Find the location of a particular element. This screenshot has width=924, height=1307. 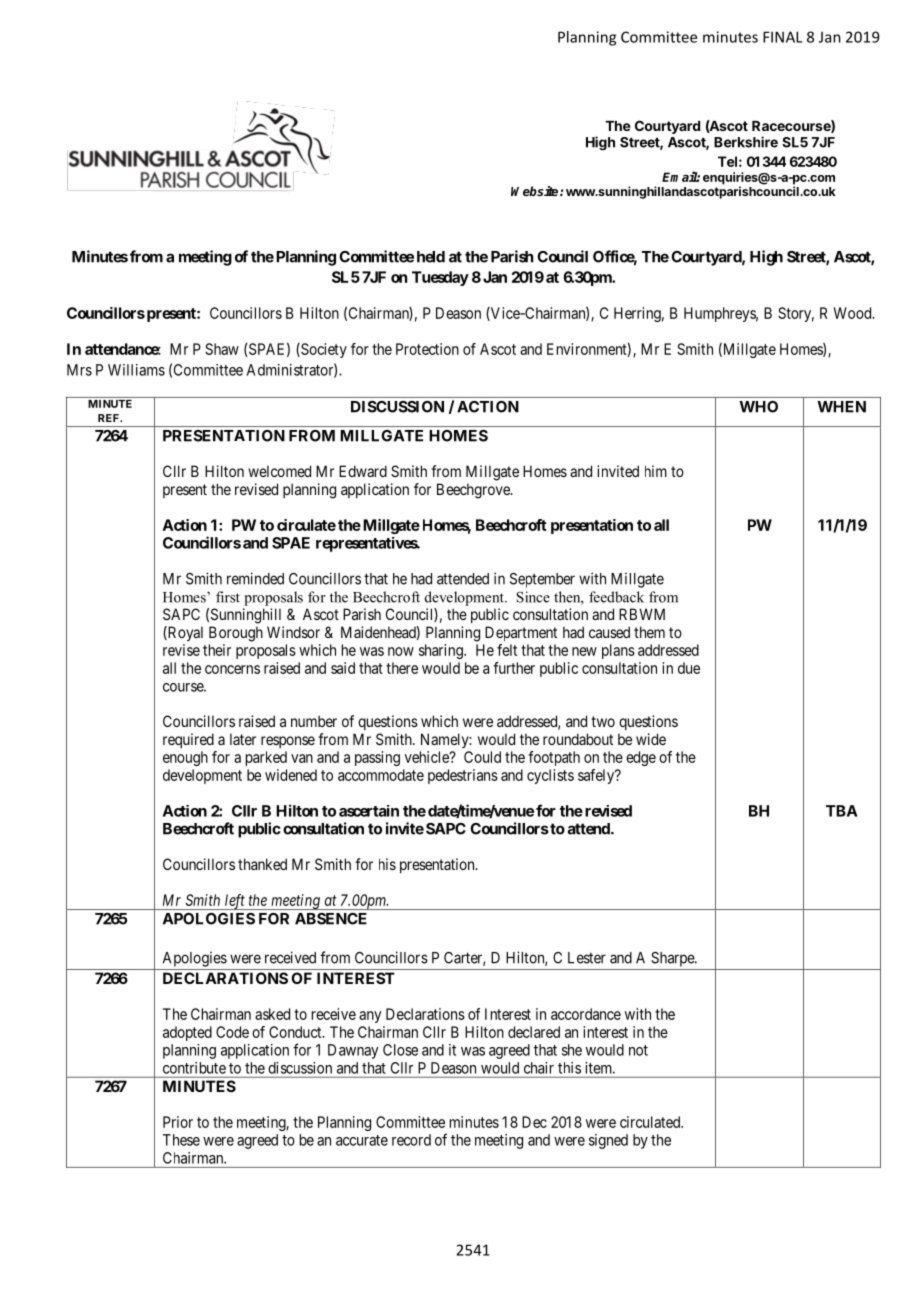

first is located at coordinates (228, 597).
